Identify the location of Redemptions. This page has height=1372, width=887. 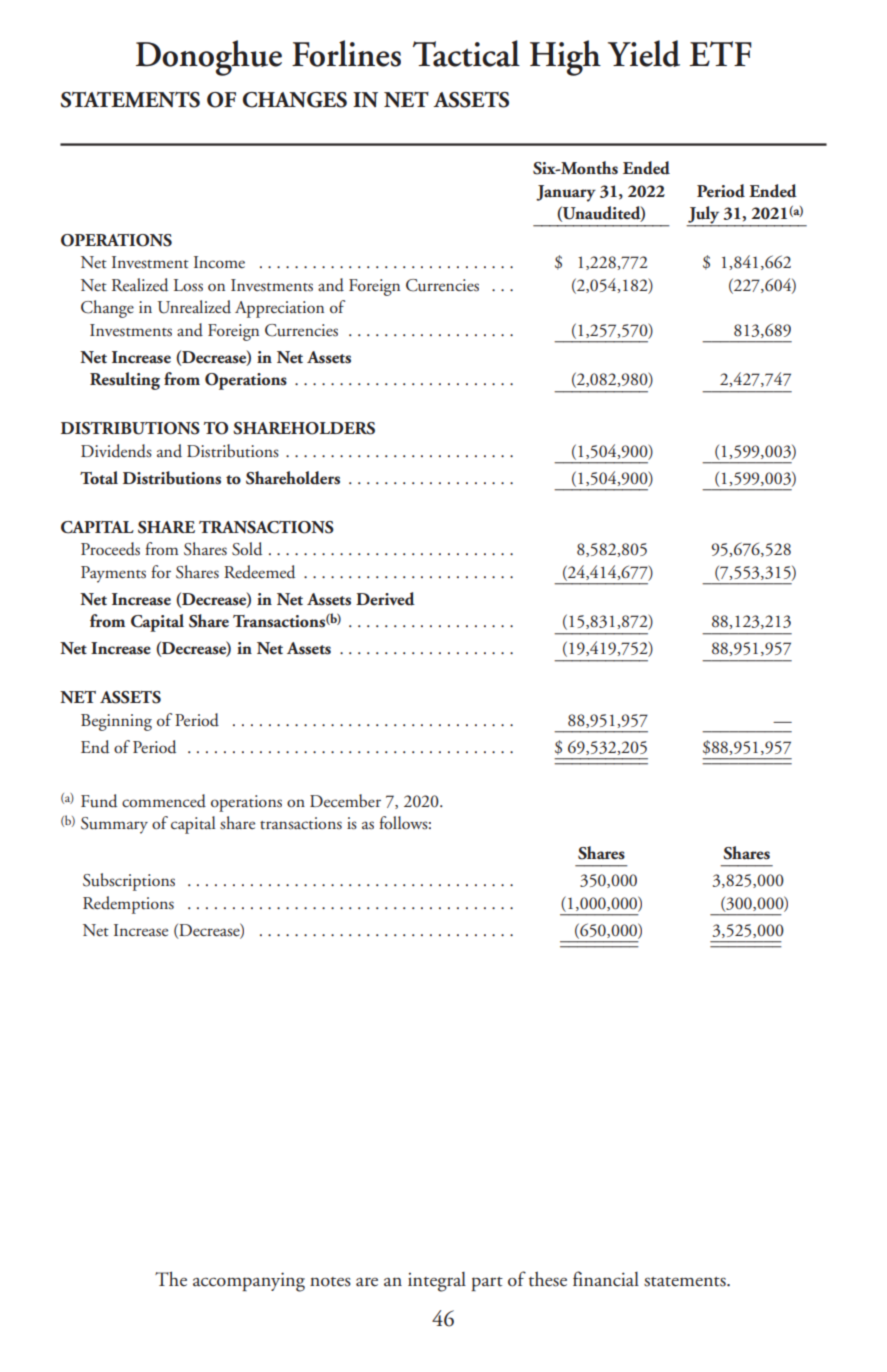
(128, 905).
